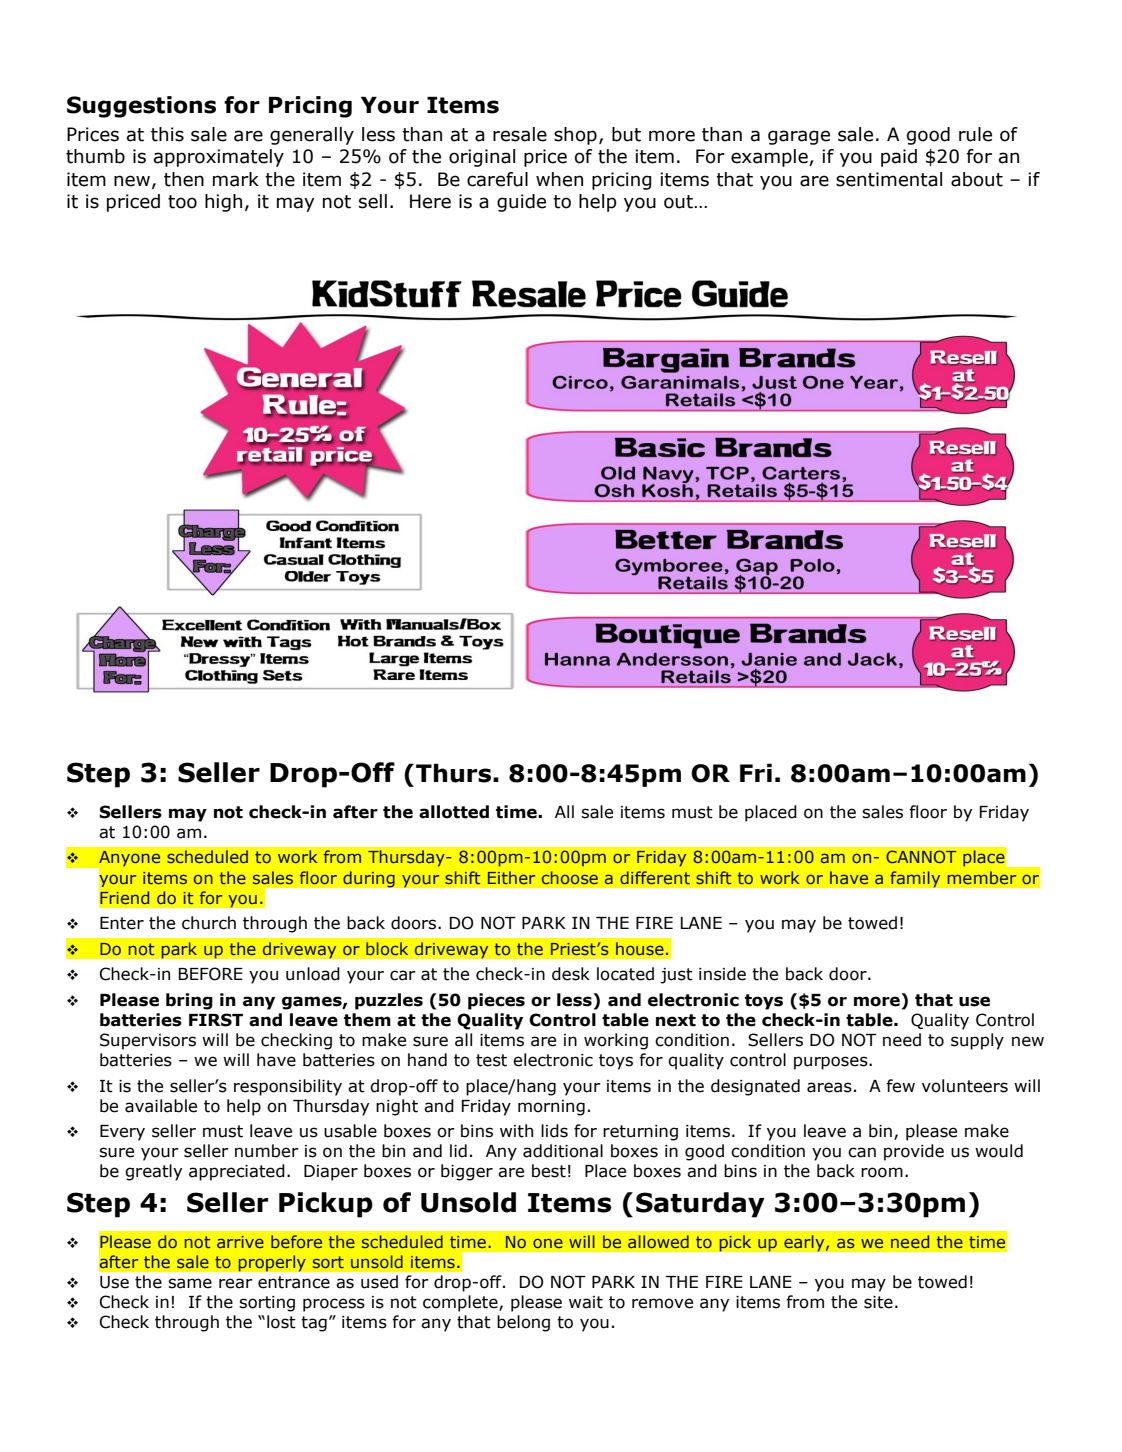  I want to click on supply, so click(977, 1041).
